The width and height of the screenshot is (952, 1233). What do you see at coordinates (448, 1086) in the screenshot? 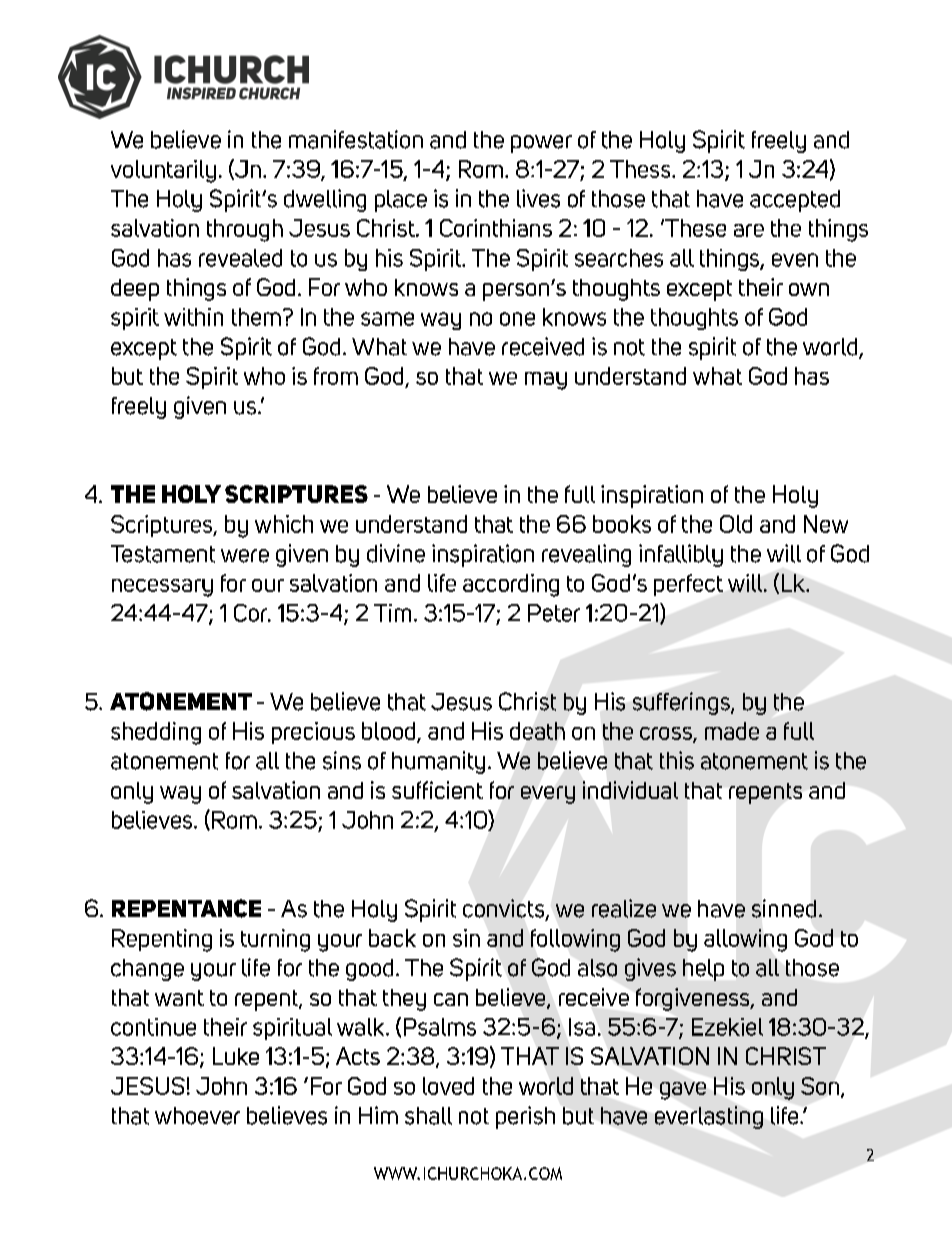
I see `loved` at bounding box center [448, 1086].
